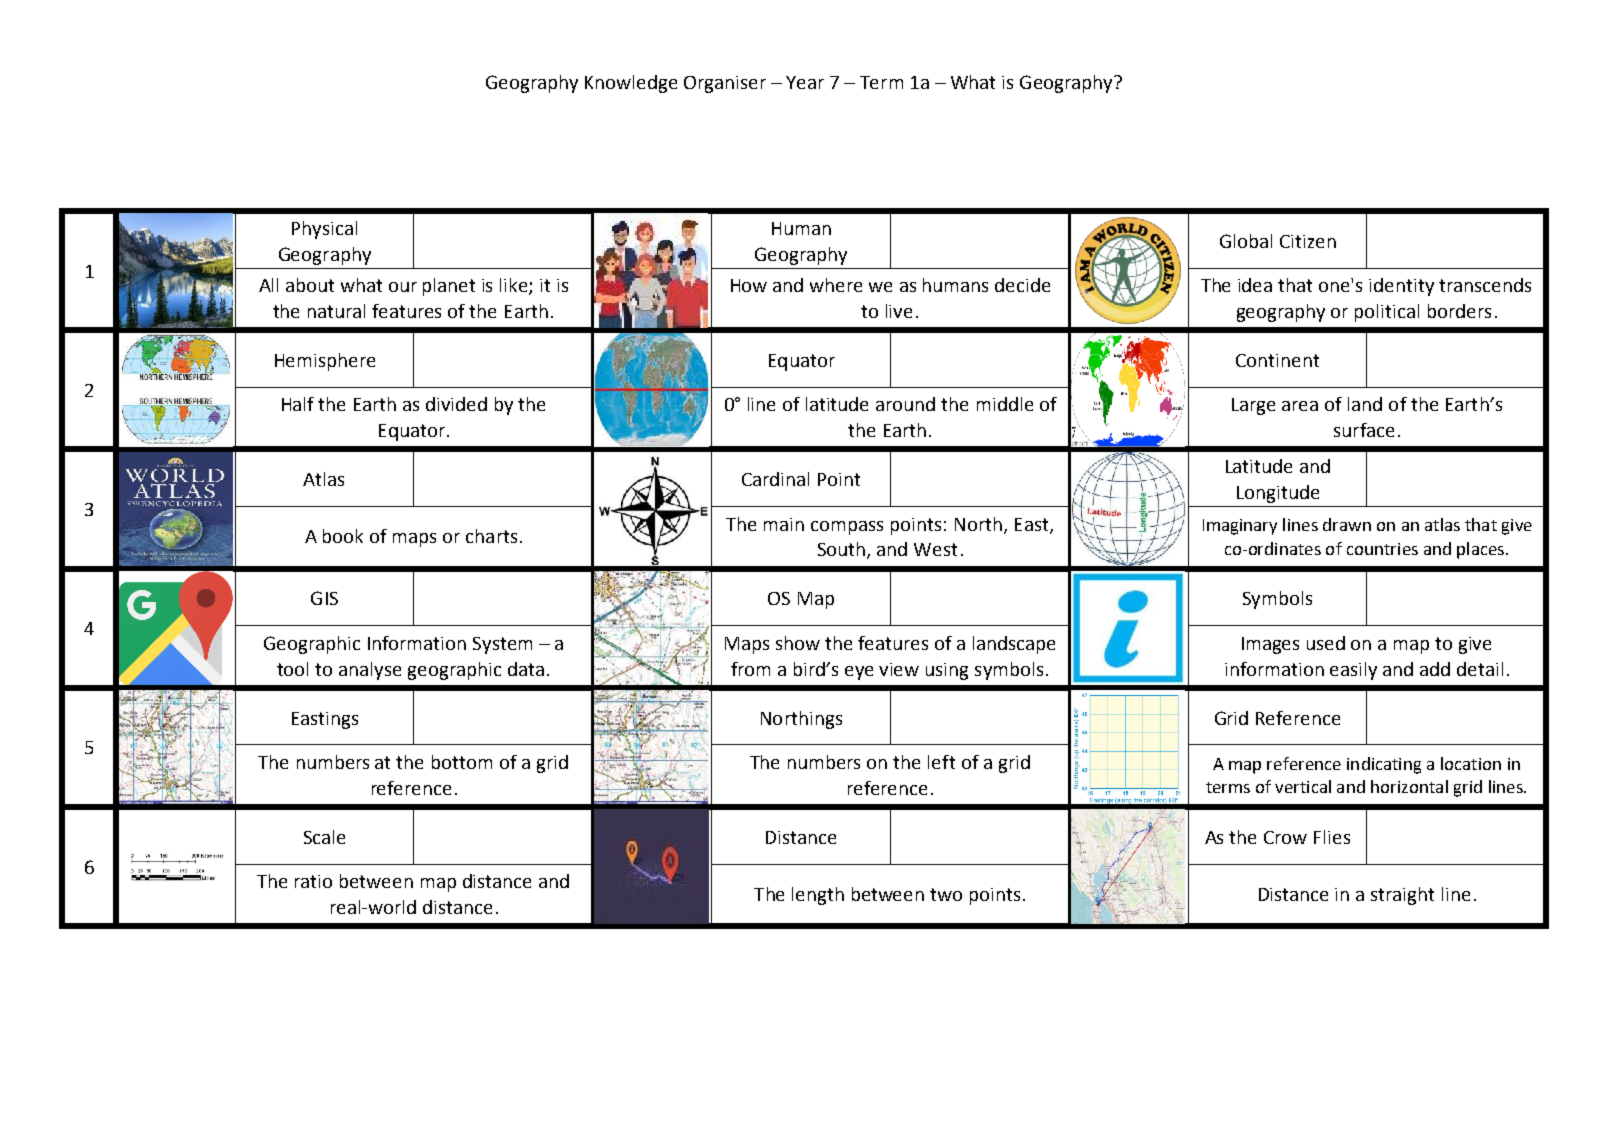  Describe the element at coordinates (325, 362) in the screenshot. I see `Hemisphere` at that location.
